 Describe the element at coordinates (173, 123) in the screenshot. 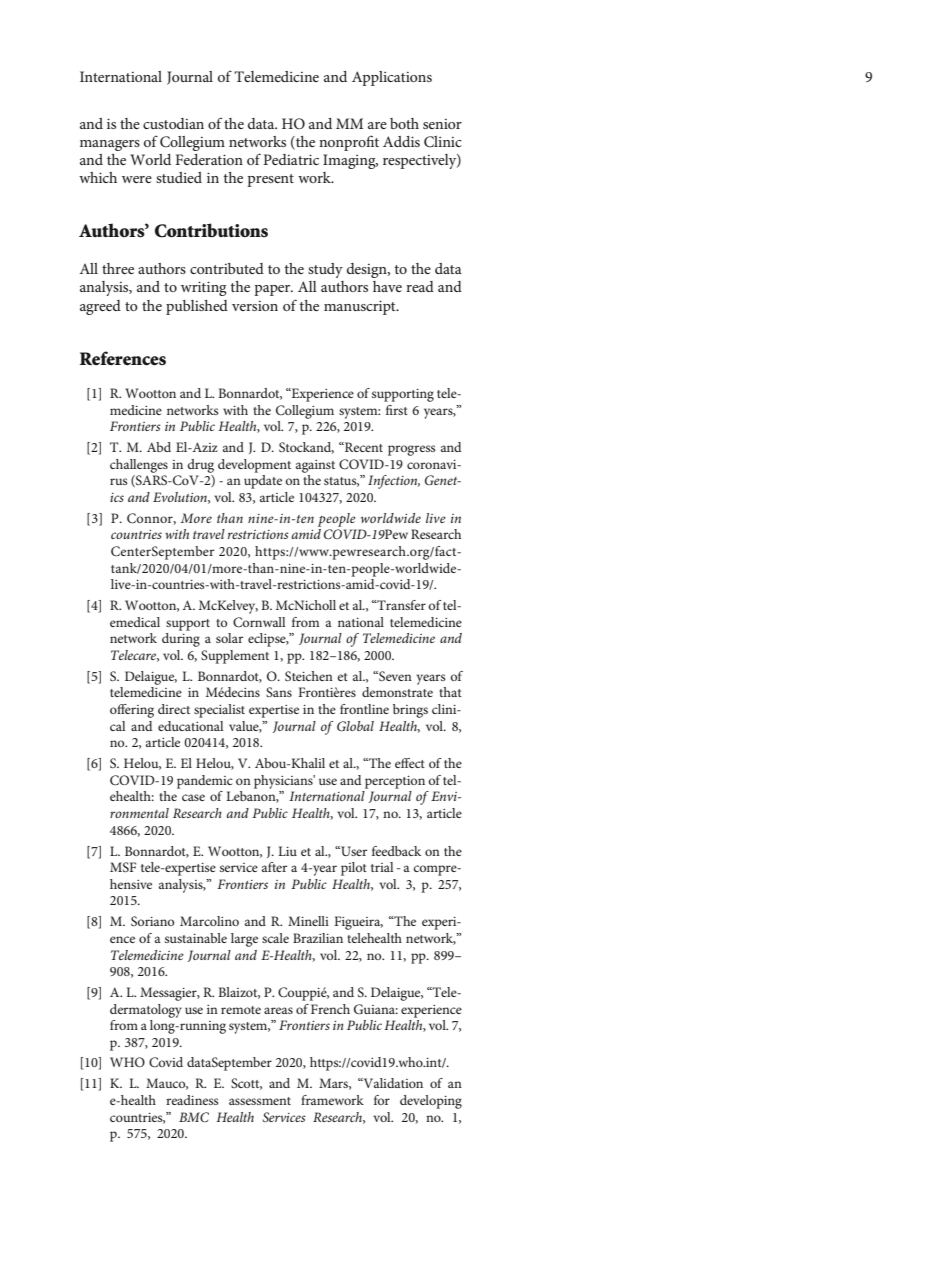

I see `custodian` at that location.
